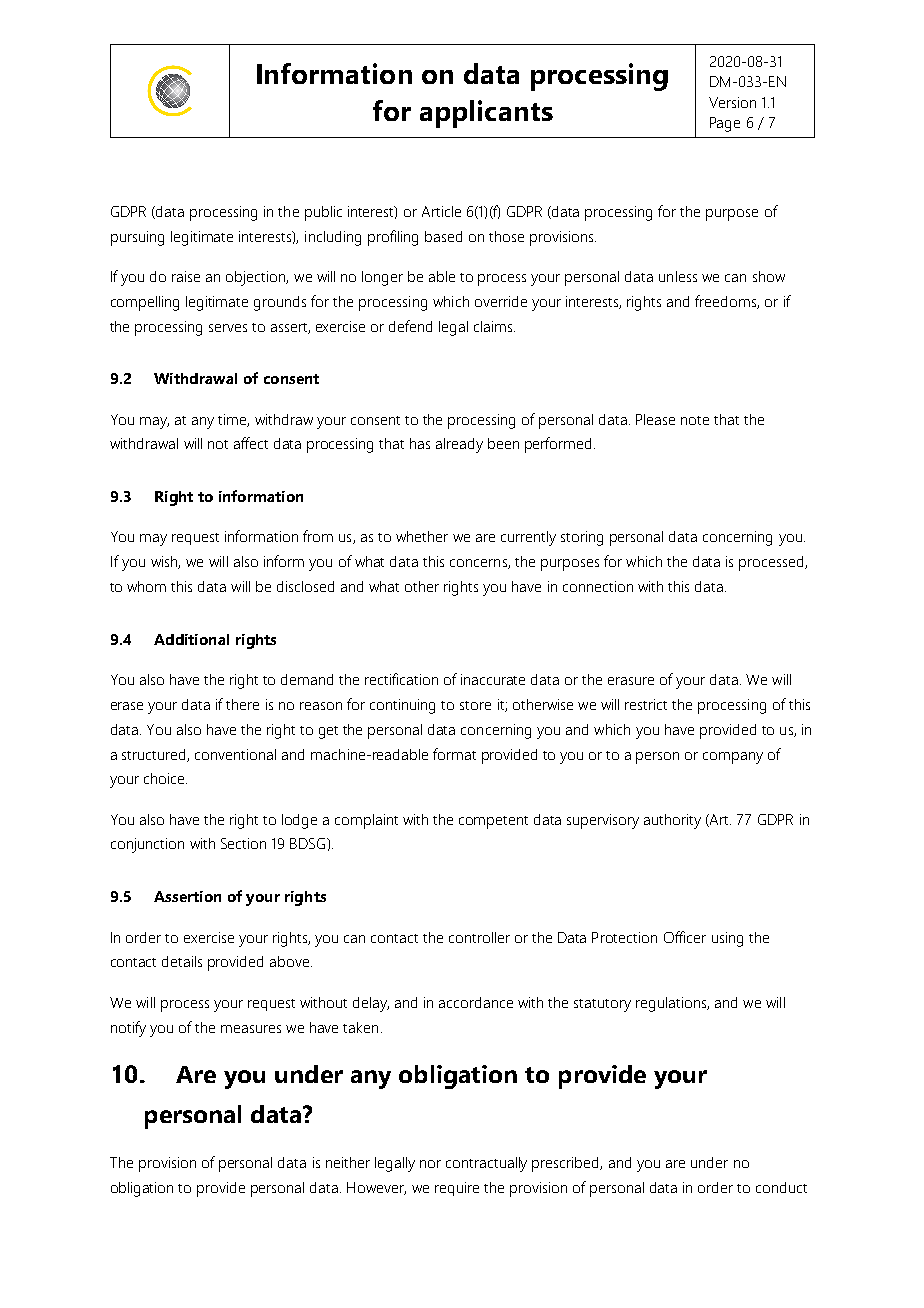 This screenshot has width=924, height=1308. What do you see at coordinates (486, 114) in the screenshot?
I see `applicants` at bounding box center [486, 114].
